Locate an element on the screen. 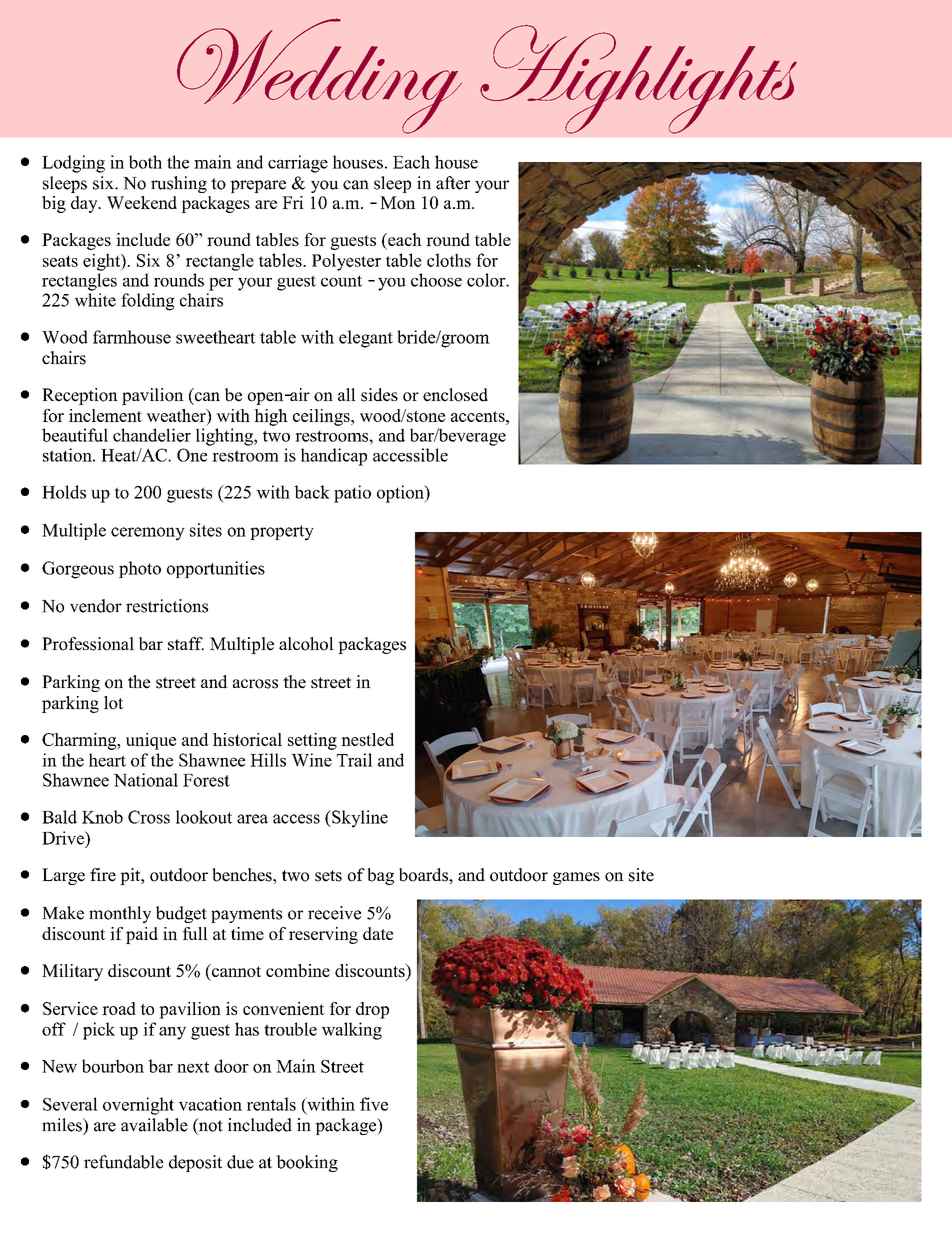 Image resolution: width=952 pixels, height=1233 pixels. games is located at coordinates (576, 878).
